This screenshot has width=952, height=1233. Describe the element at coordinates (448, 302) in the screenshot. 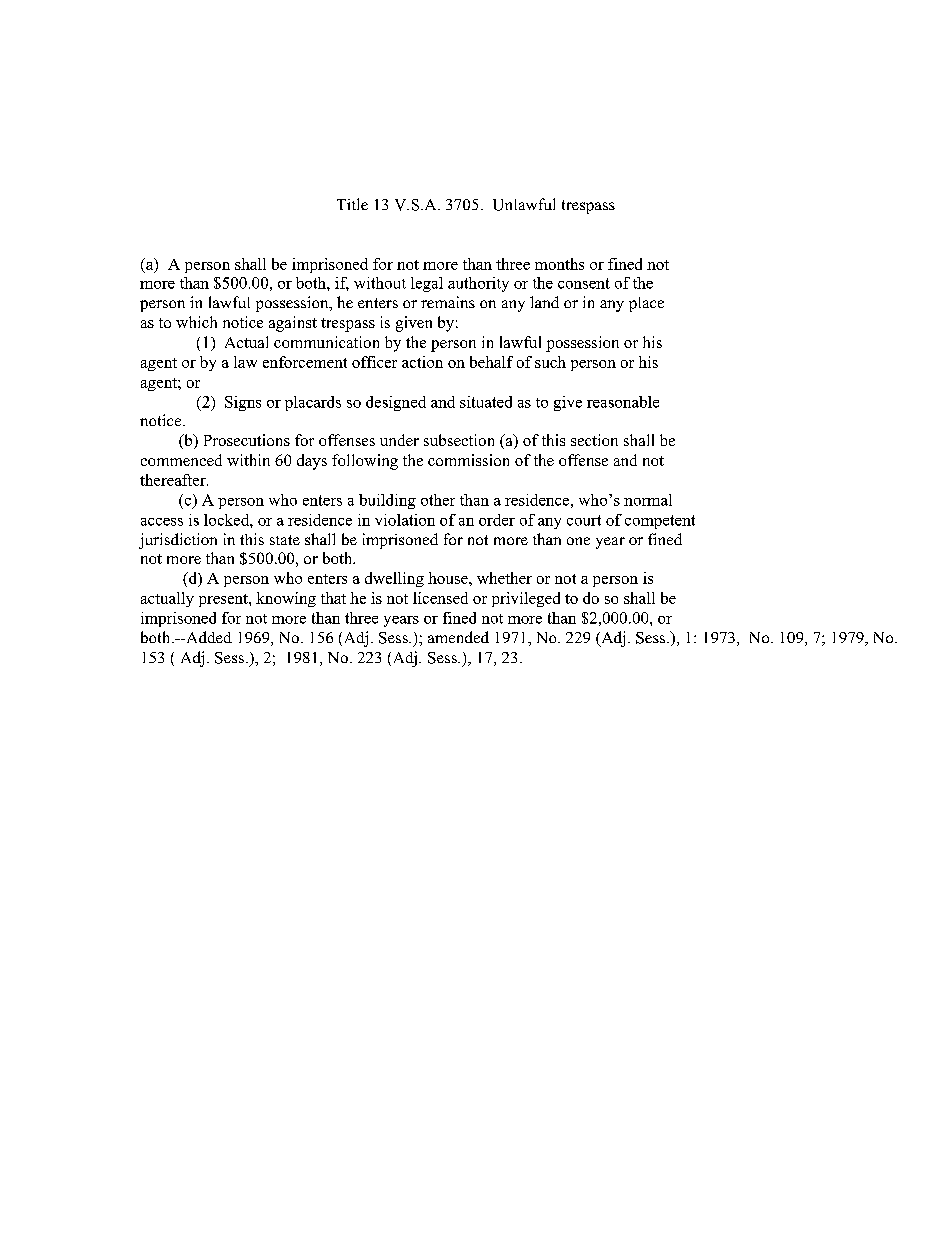

I see `remains` at that location.
